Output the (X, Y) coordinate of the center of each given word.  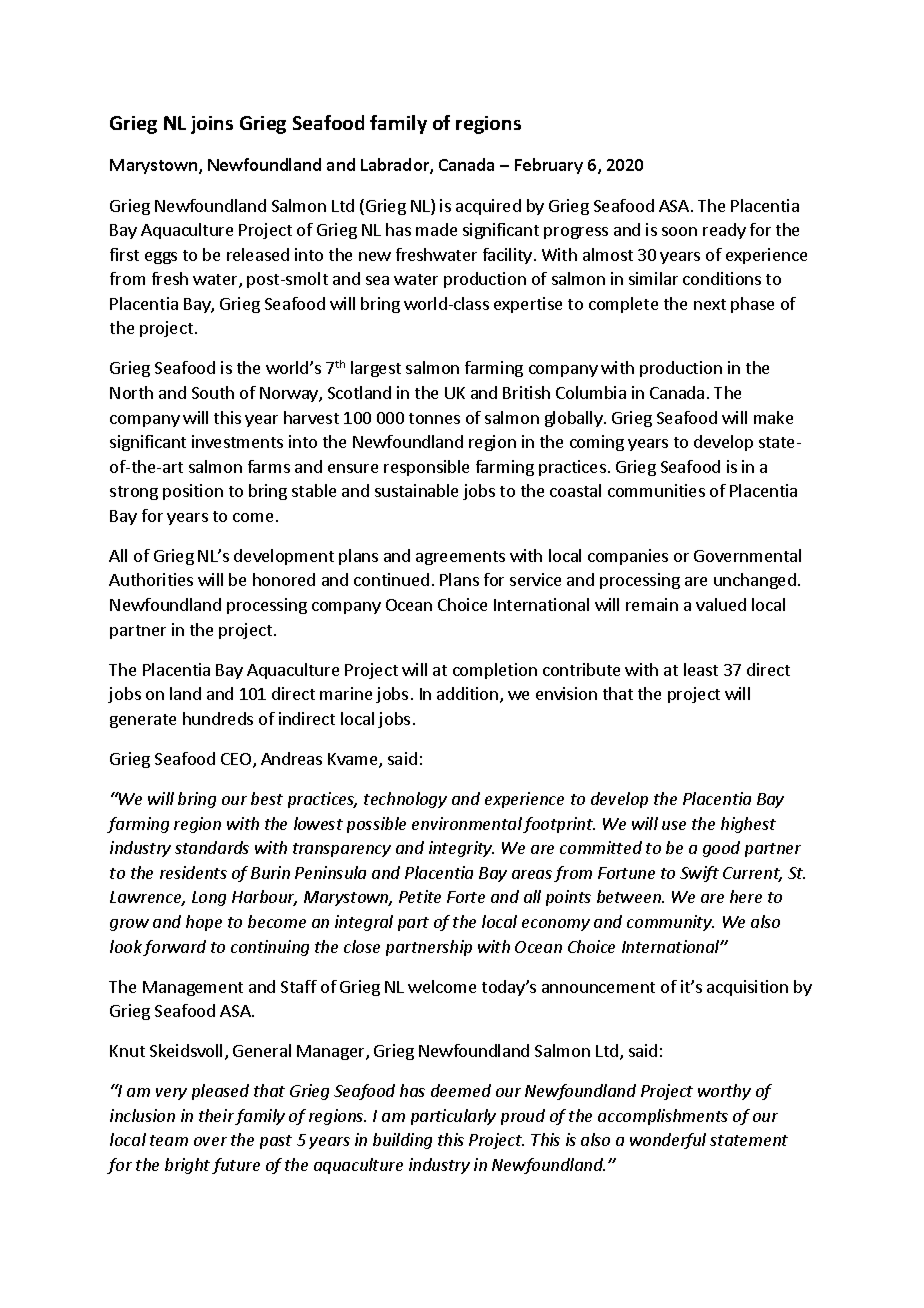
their (217, 1117)
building (402, 1141)
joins (212, 125)
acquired (488, 207)
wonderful (668, 1141)
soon (679, 231)
